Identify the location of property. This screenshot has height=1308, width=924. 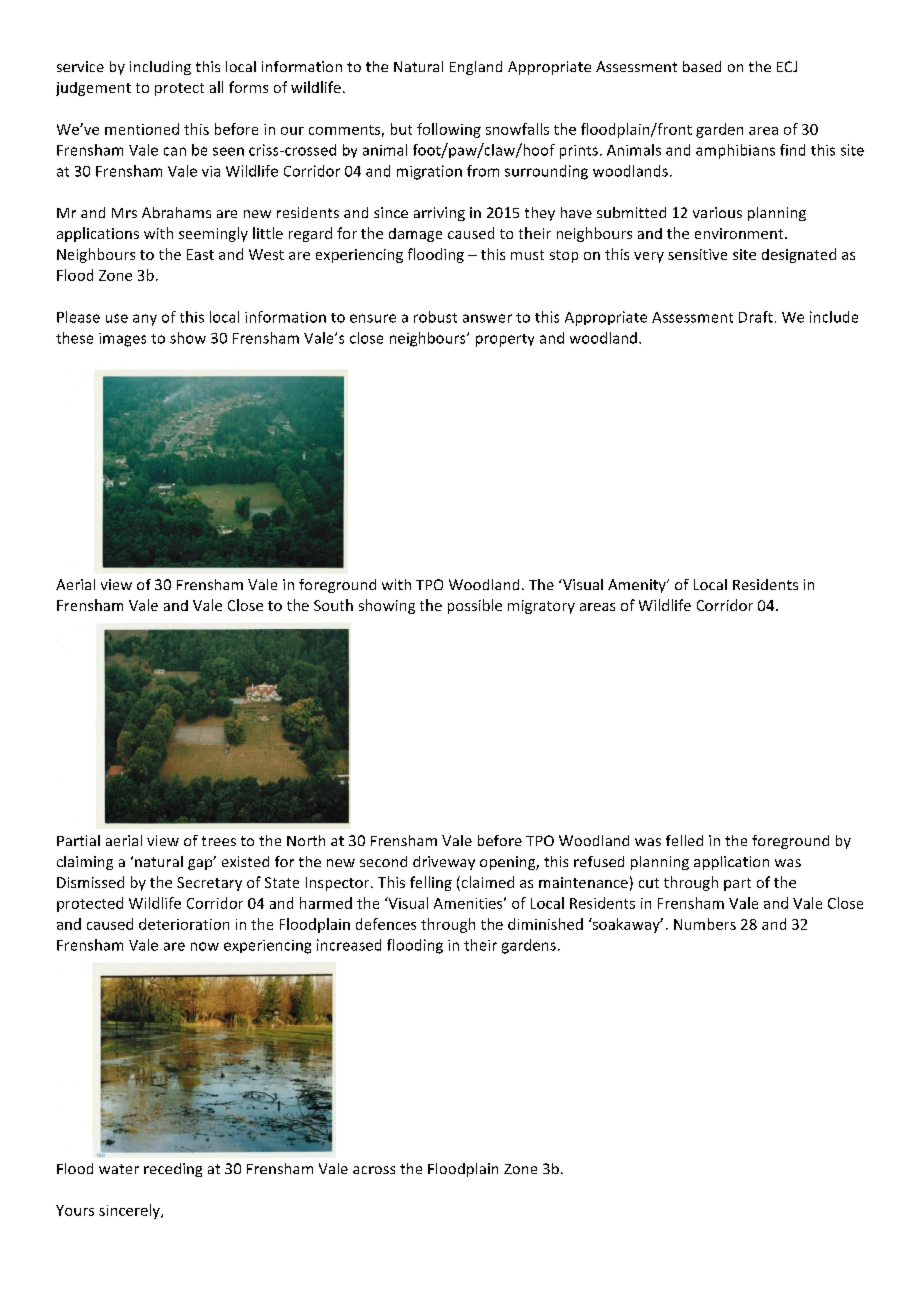
(505, 340).
